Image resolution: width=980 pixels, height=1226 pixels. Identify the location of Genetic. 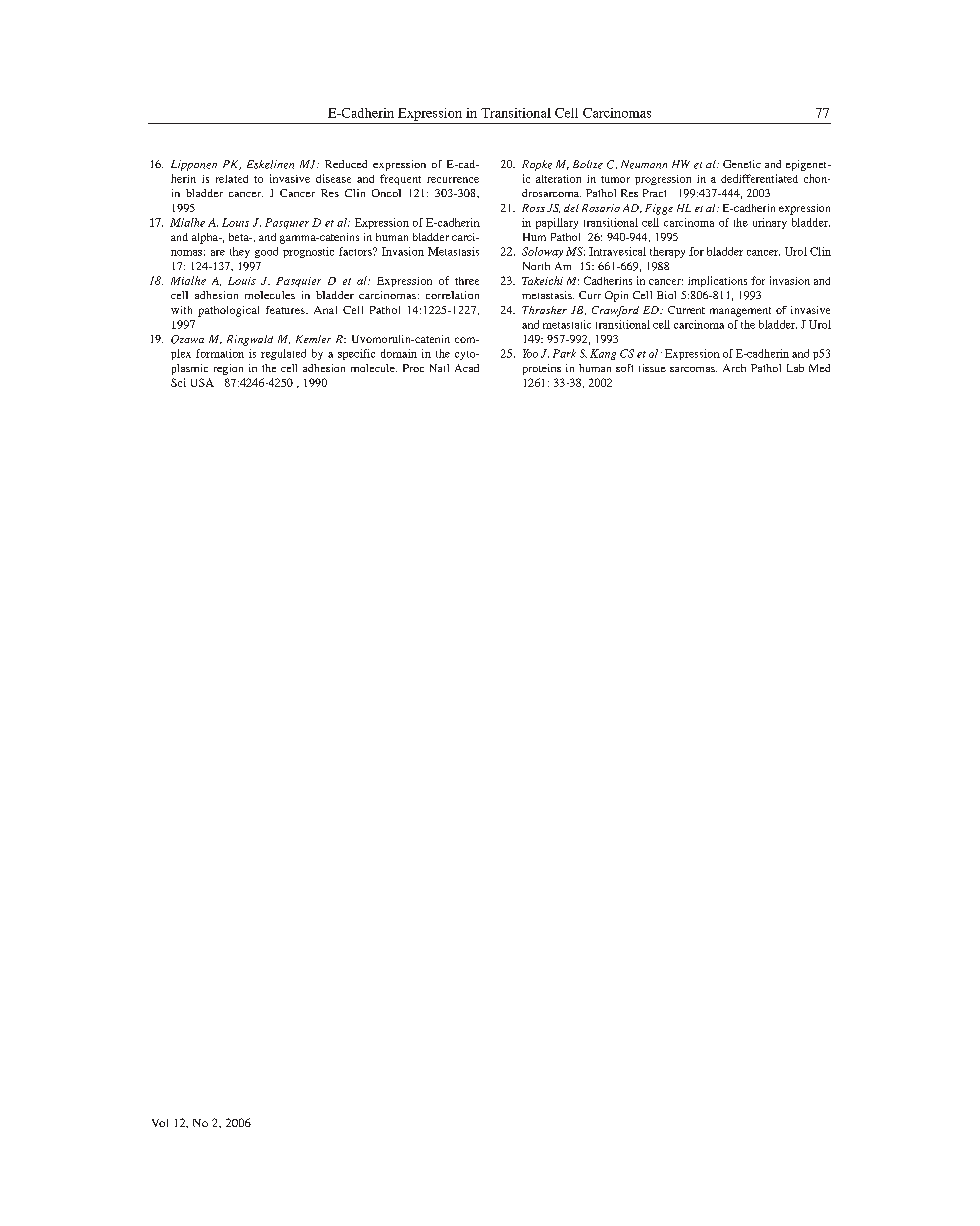
(742, 164).
